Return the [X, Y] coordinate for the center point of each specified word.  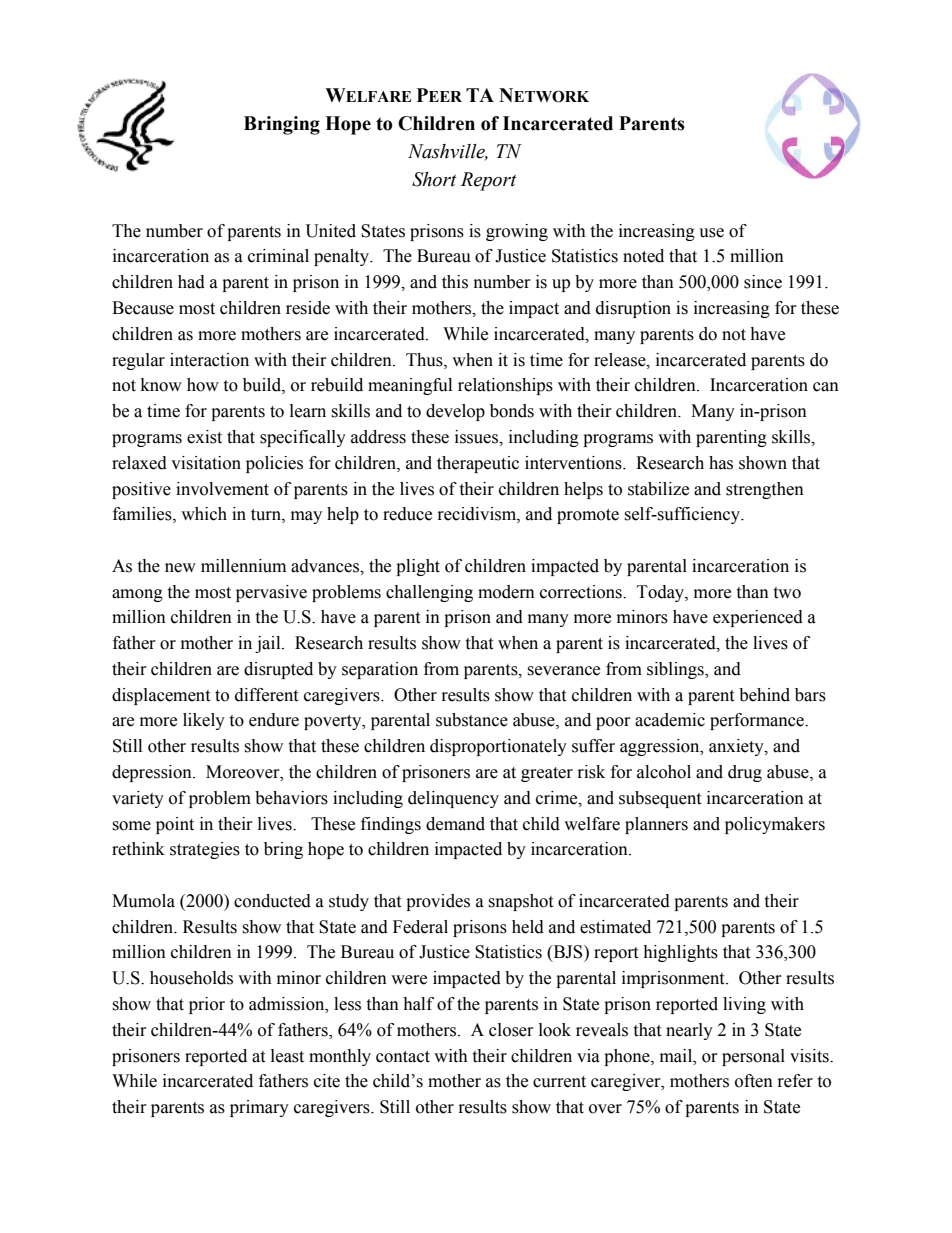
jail [269, 644]
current [559, 1082]
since [763, 282]
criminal [278, 256]
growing [517, 232]
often [754, 1081]
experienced [758, 618]
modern [506, 592]
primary [259, 1108]
